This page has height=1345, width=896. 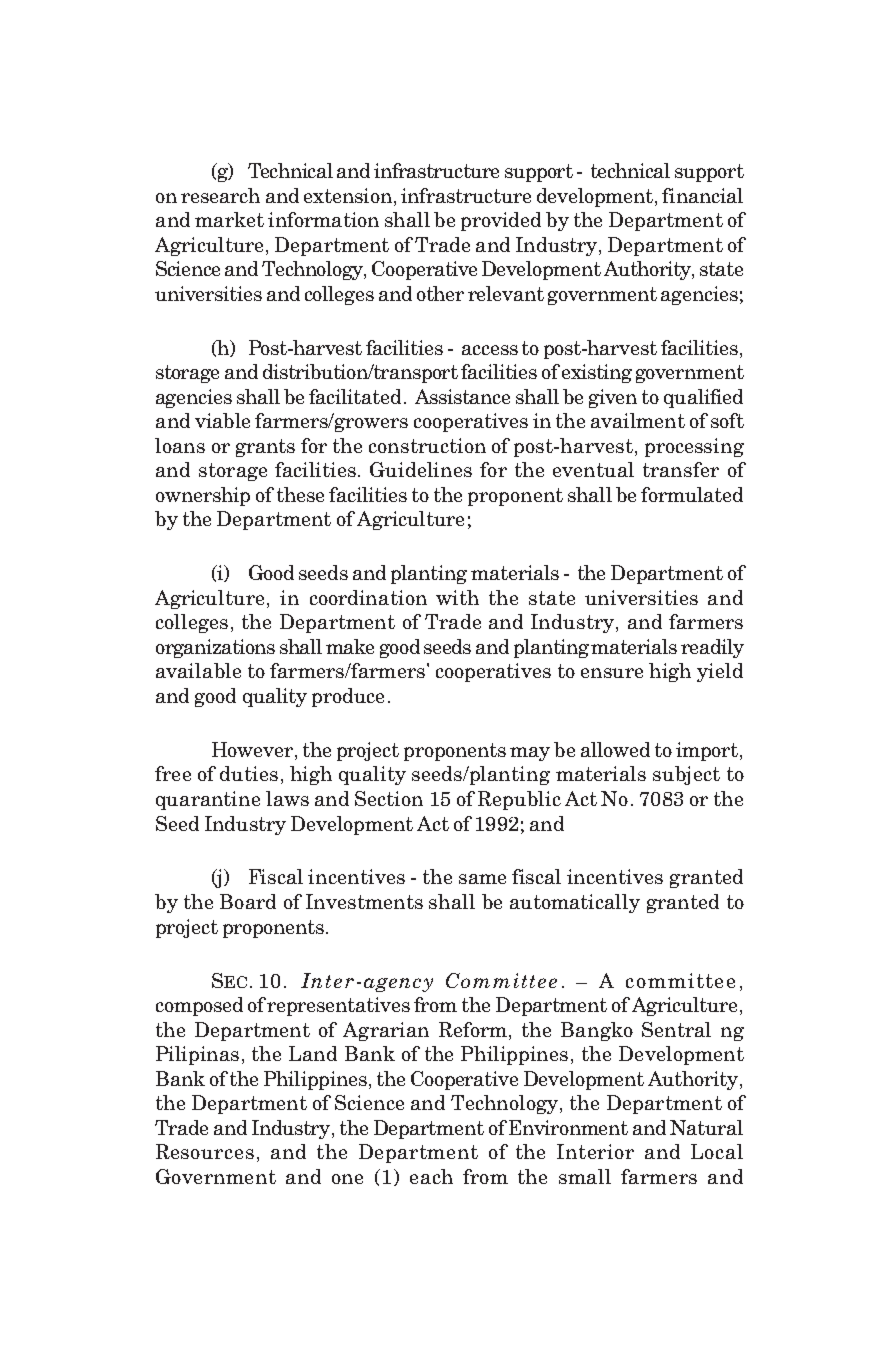 What do you see at coordinates (457, 597) in the page?
I see `with` at bounding box center [457, 597].
